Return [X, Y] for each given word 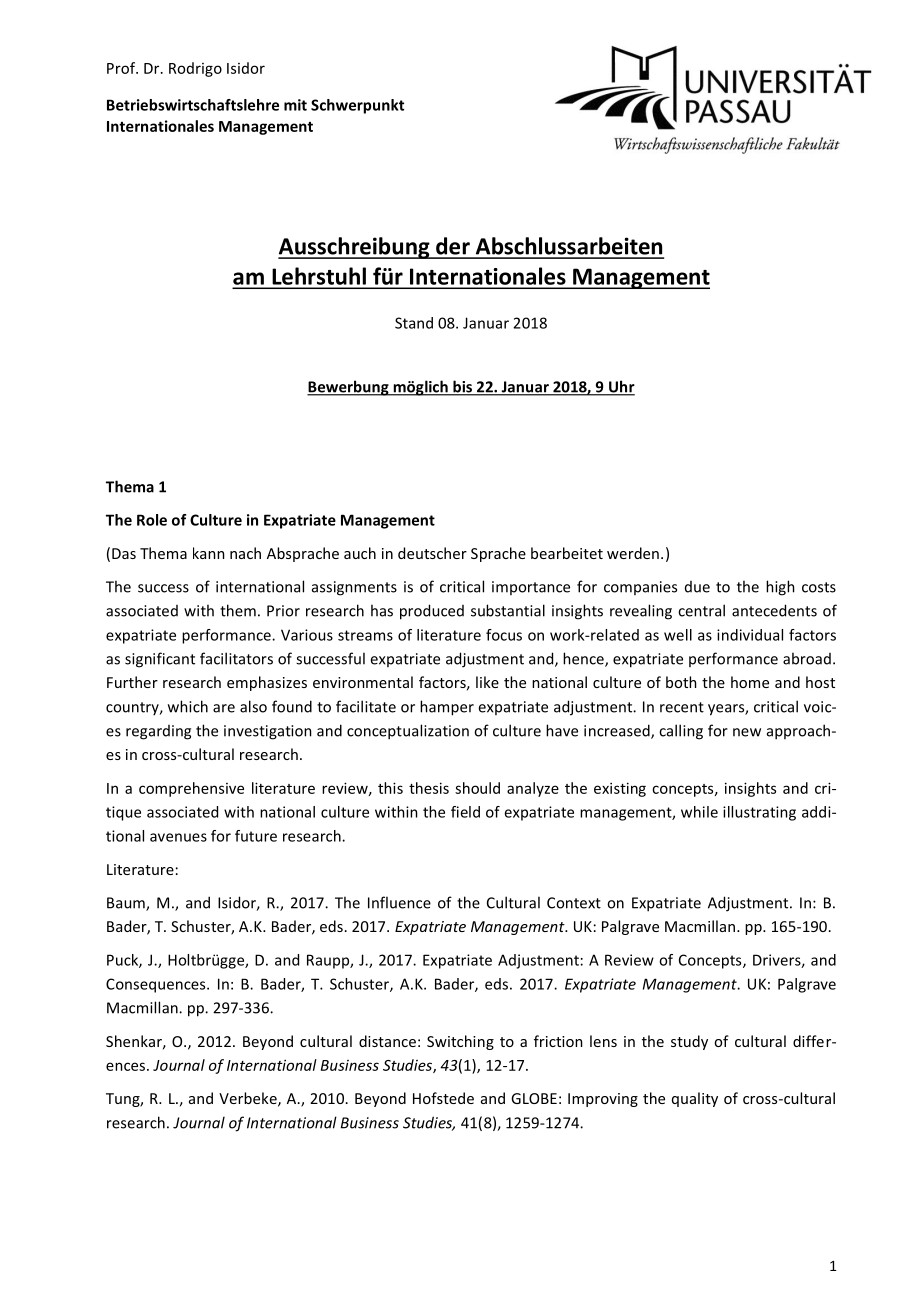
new [747, 732]
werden [633, 553]
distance [387, 1041]
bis [463, 387]
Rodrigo [195, 69]
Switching [460, 1042]
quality [695, 1099]
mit [295, 105]
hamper [447, 708]
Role [152, 520]
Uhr [621, 387]
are [224, 708]
